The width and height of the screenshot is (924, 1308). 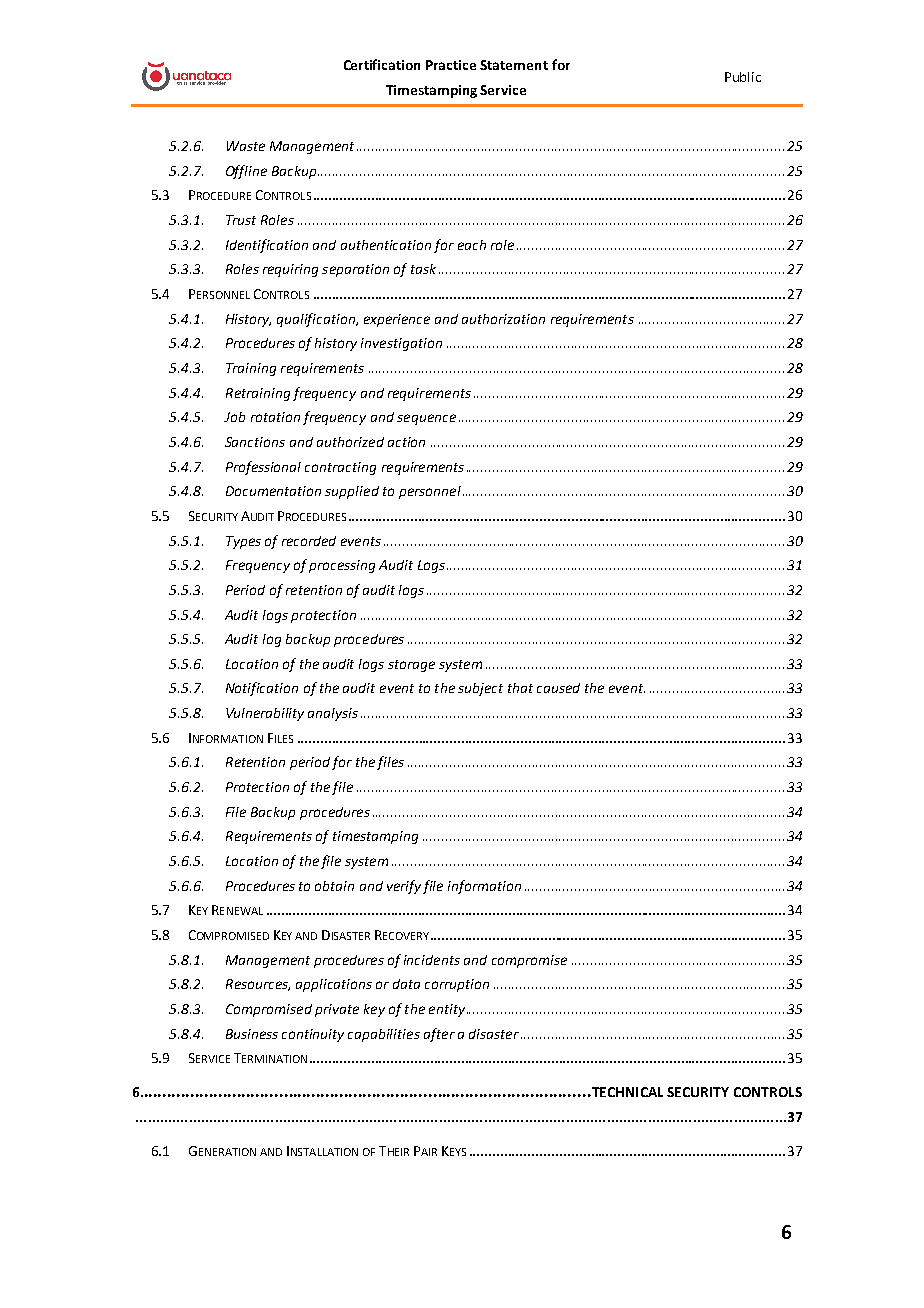 I want to click on continuity, so click(x=313, y=1035).
